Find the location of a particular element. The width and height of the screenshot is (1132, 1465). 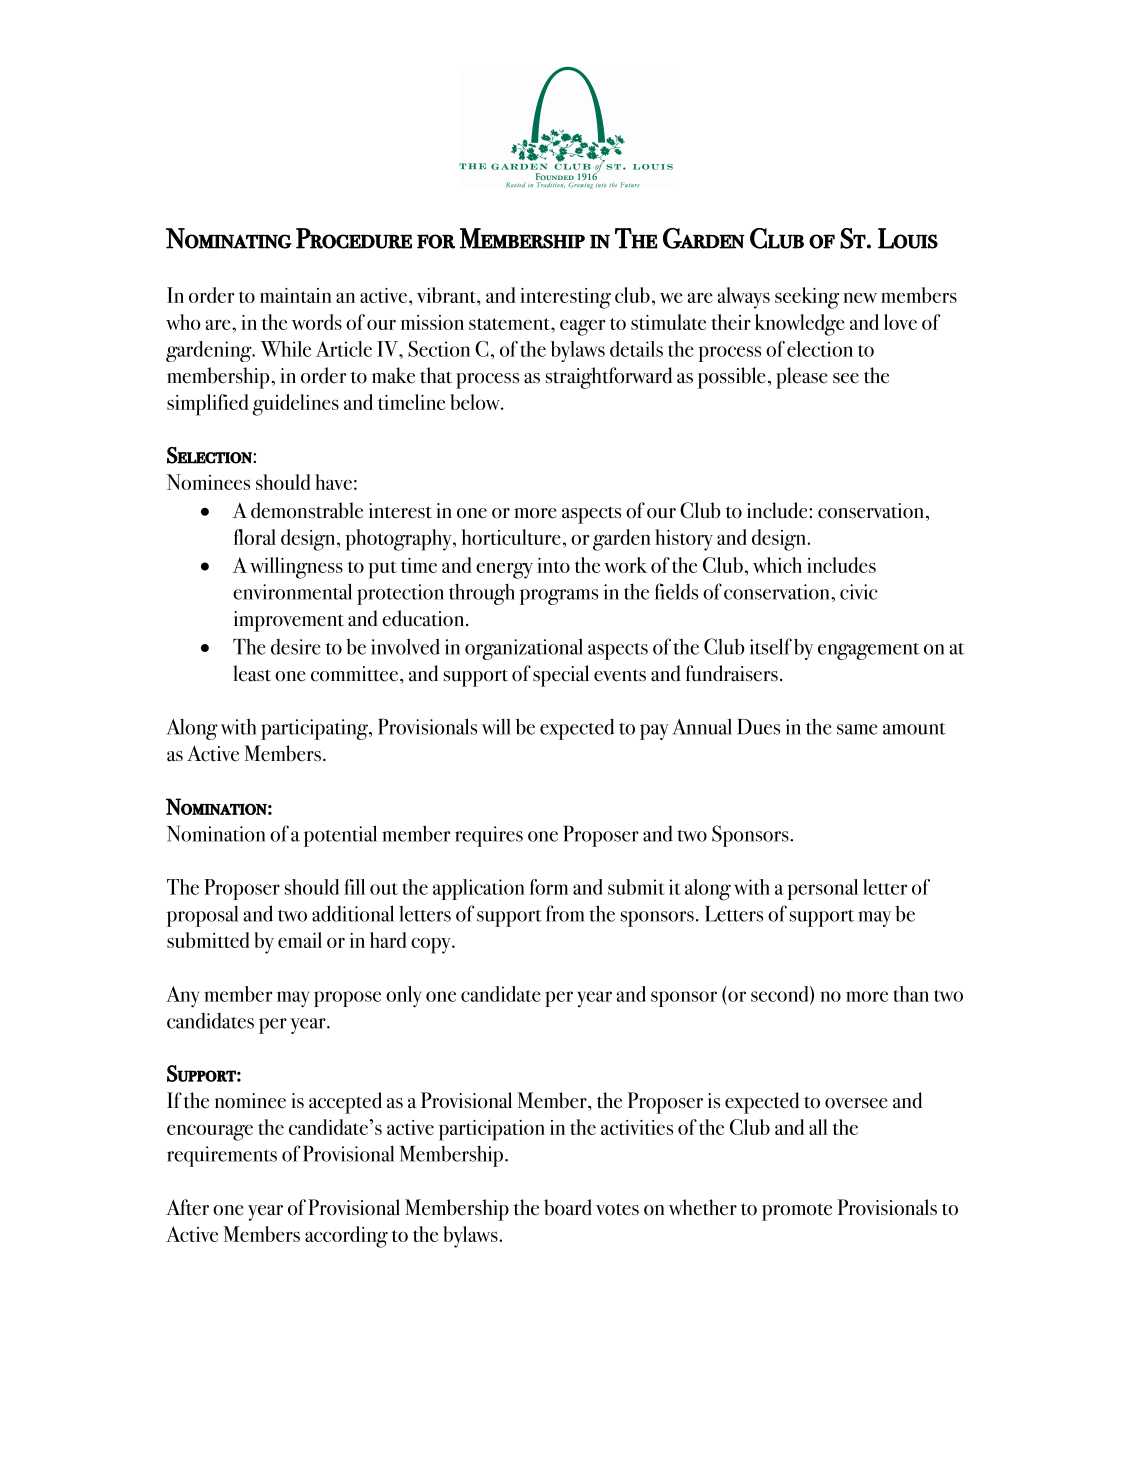

second is located at coordinates (781, 995).
